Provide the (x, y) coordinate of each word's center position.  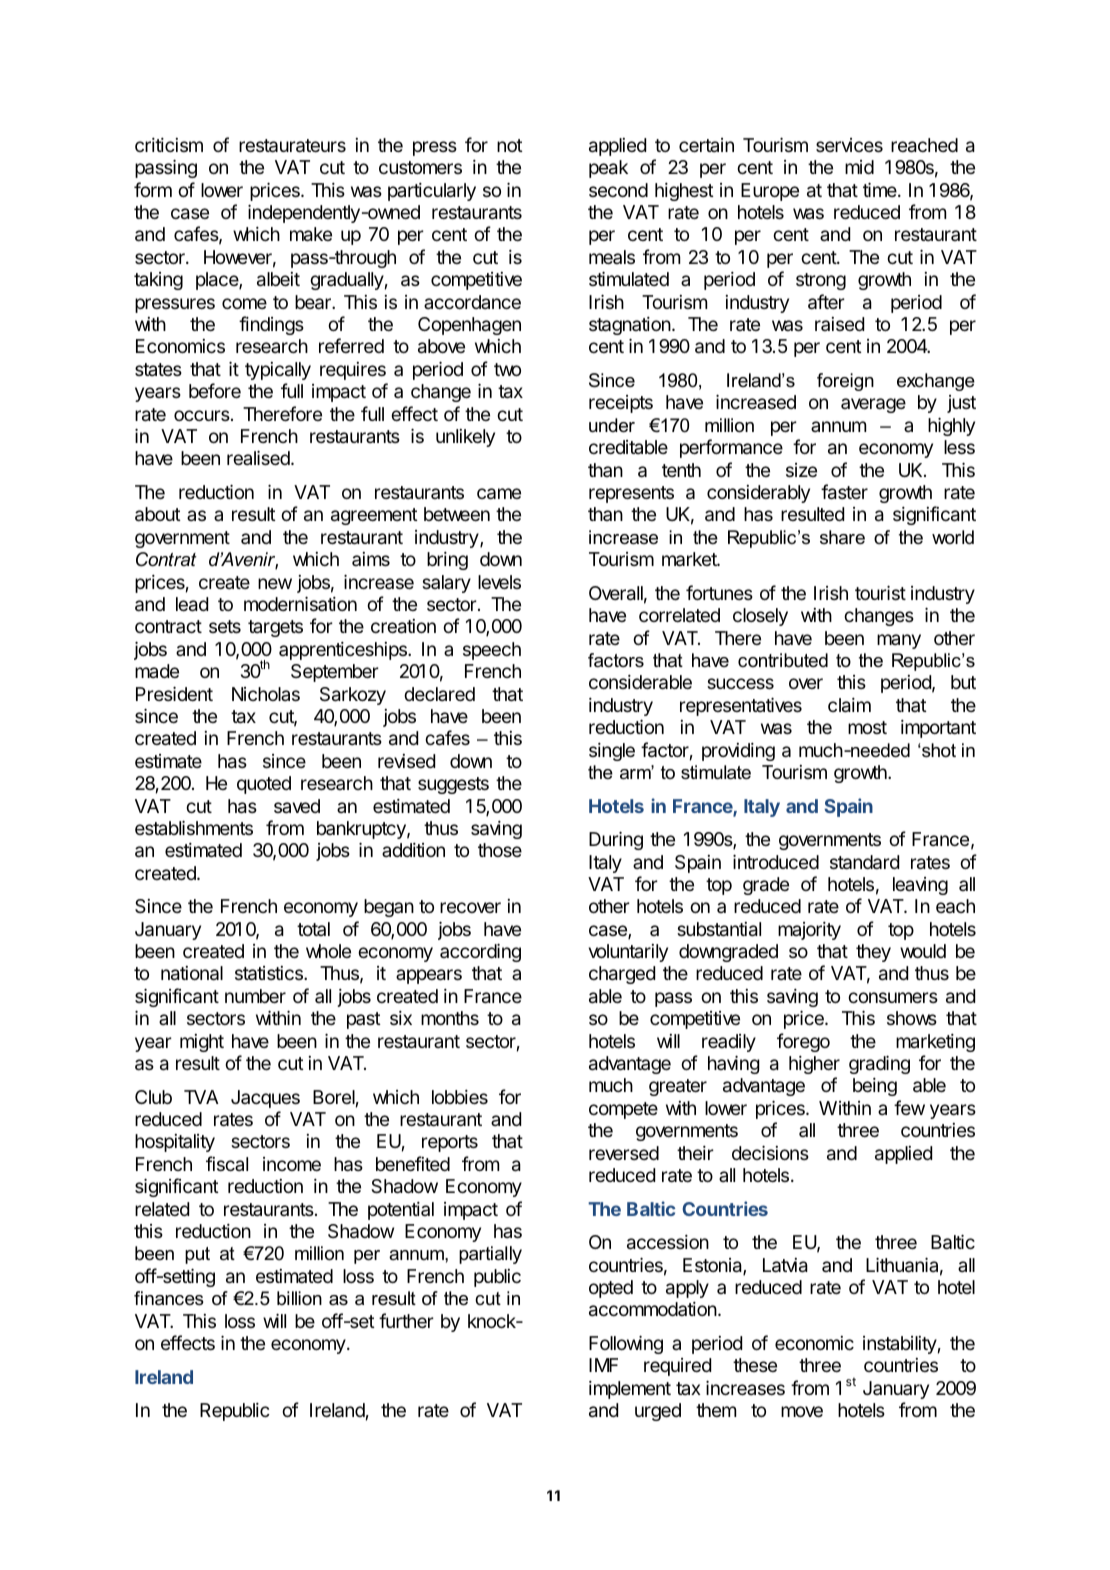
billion (299, 1298)
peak (608, 169)
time (881, 189)
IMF (603, 1365)
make (311, 234)
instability (900, 1345)
